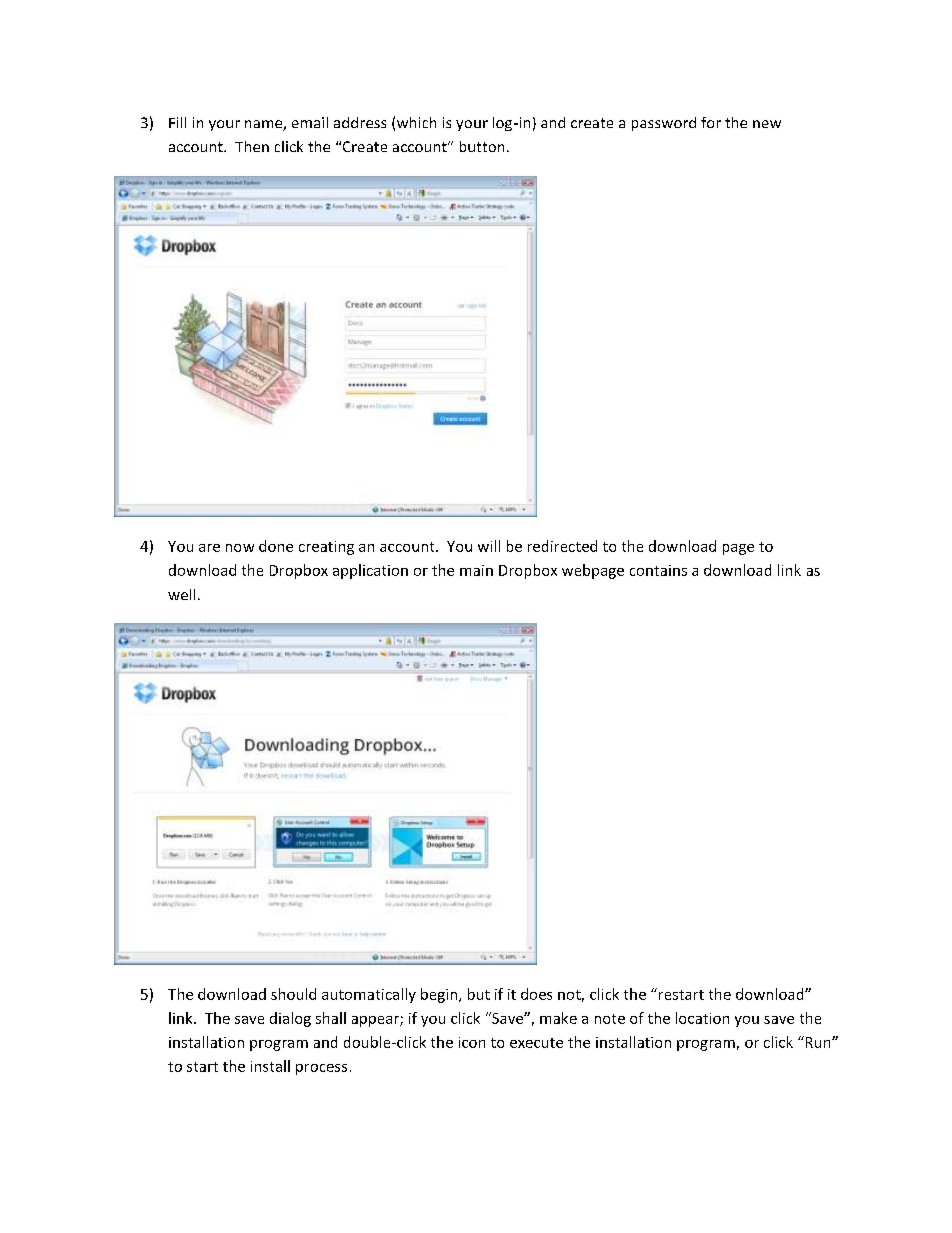 The height and width of the document is (1233, 952). What do you see at coordinates (767, 124) in the document?
I see `new` at bounding box center [767, 124].
